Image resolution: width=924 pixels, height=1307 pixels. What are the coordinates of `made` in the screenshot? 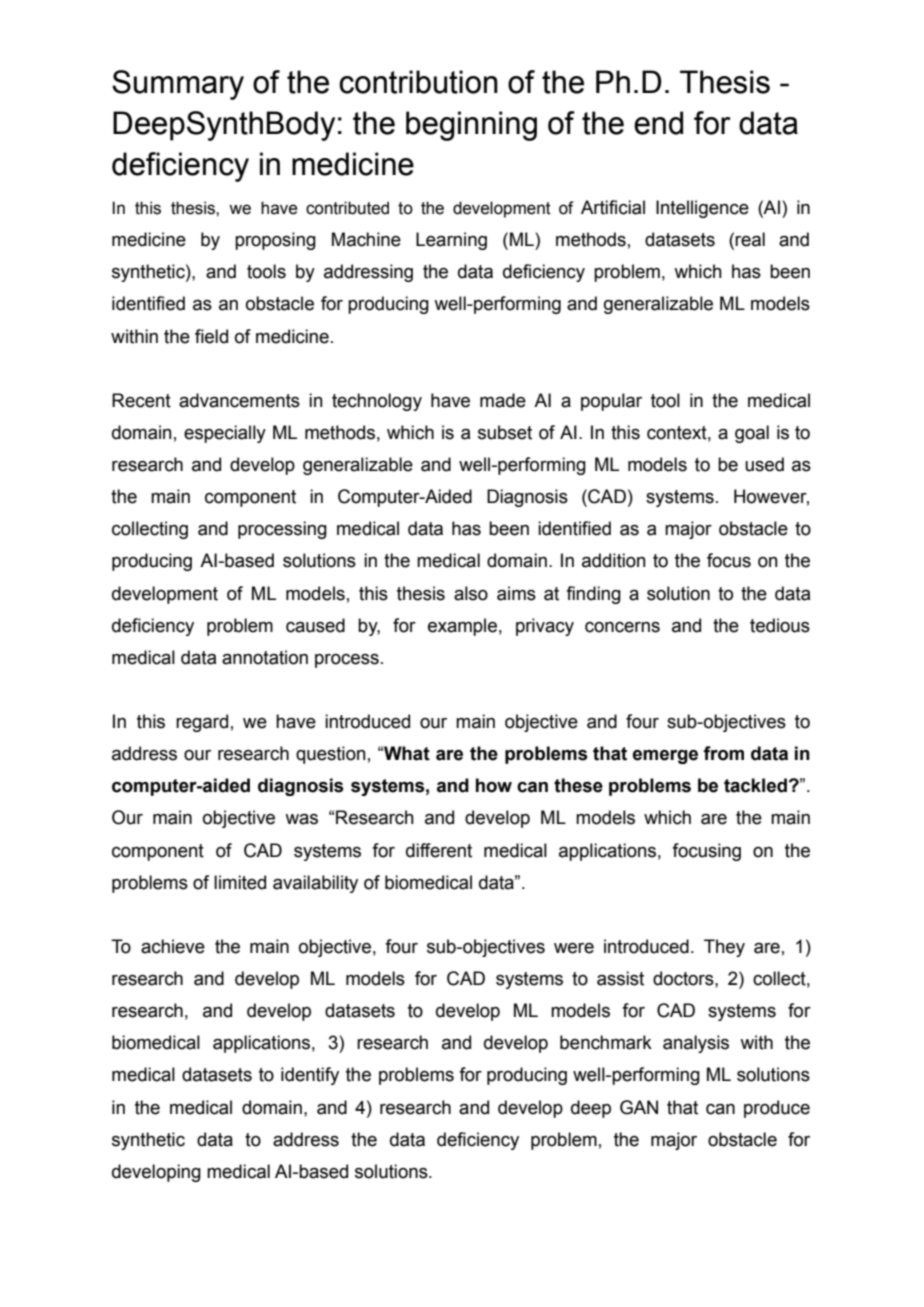 It's located at (503, 400).
